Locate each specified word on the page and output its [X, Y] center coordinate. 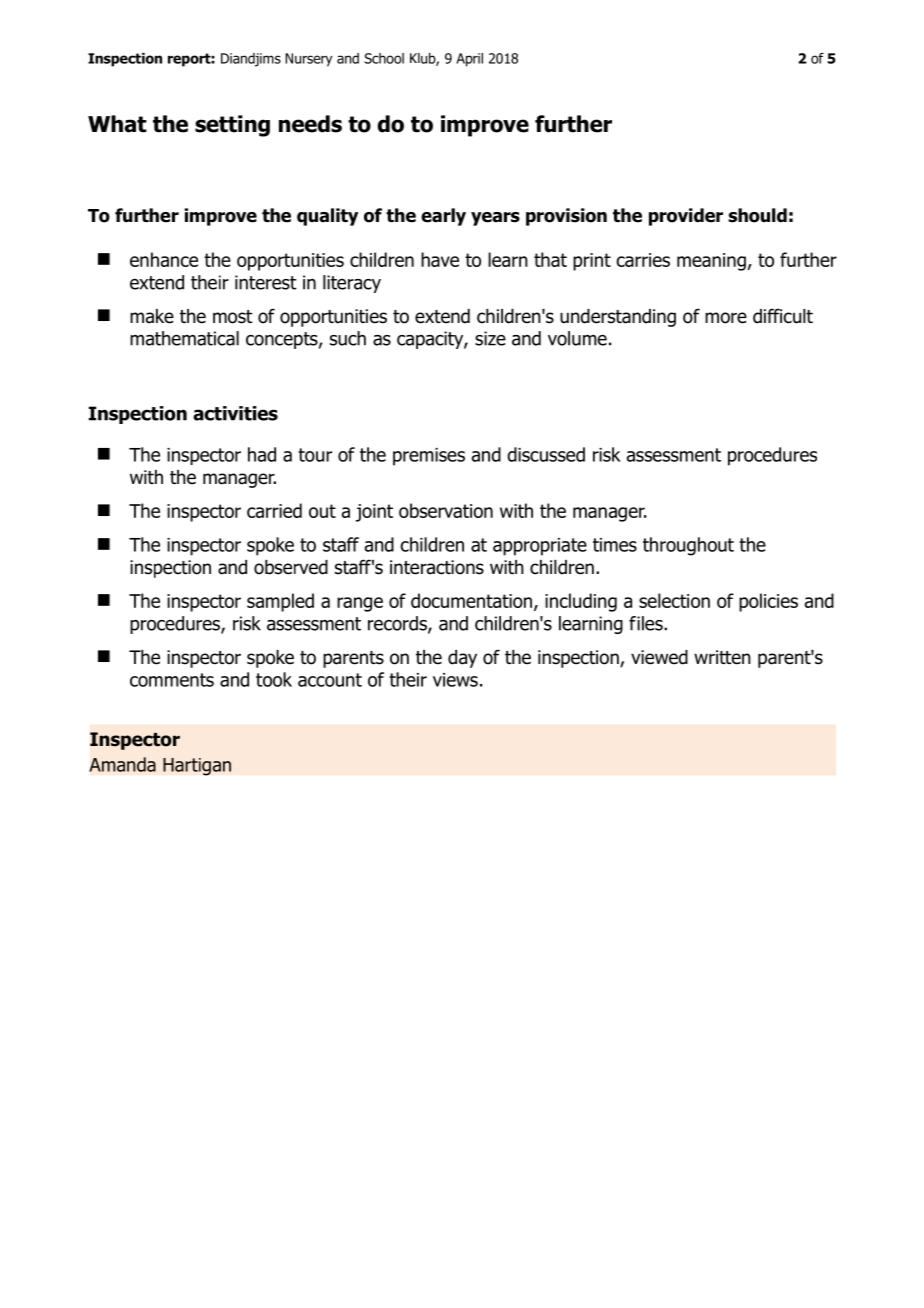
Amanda [122, 764]
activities [235, 413]
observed [291, 567]
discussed [546, 454]
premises [429, 457]
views [455, 680]
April [469, 60]
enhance [164, 259]
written [722, 657]
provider [686, 217]
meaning [711, 262]
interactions [437, 567]
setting [232, 126]
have [440, 259]
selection [674, 600]
